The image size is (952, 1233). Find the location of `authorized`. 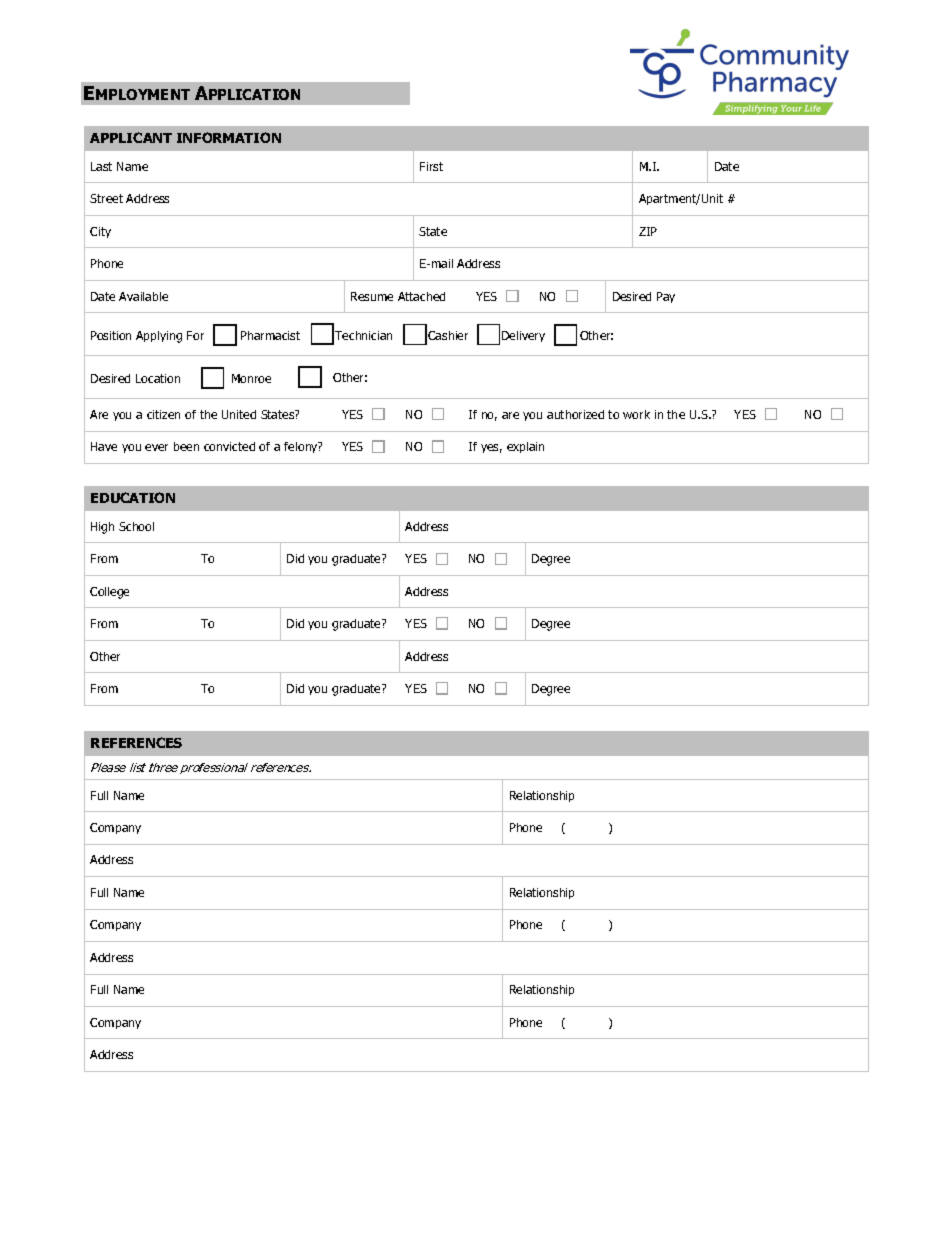

authorized is located at coordinates (575, 414).
